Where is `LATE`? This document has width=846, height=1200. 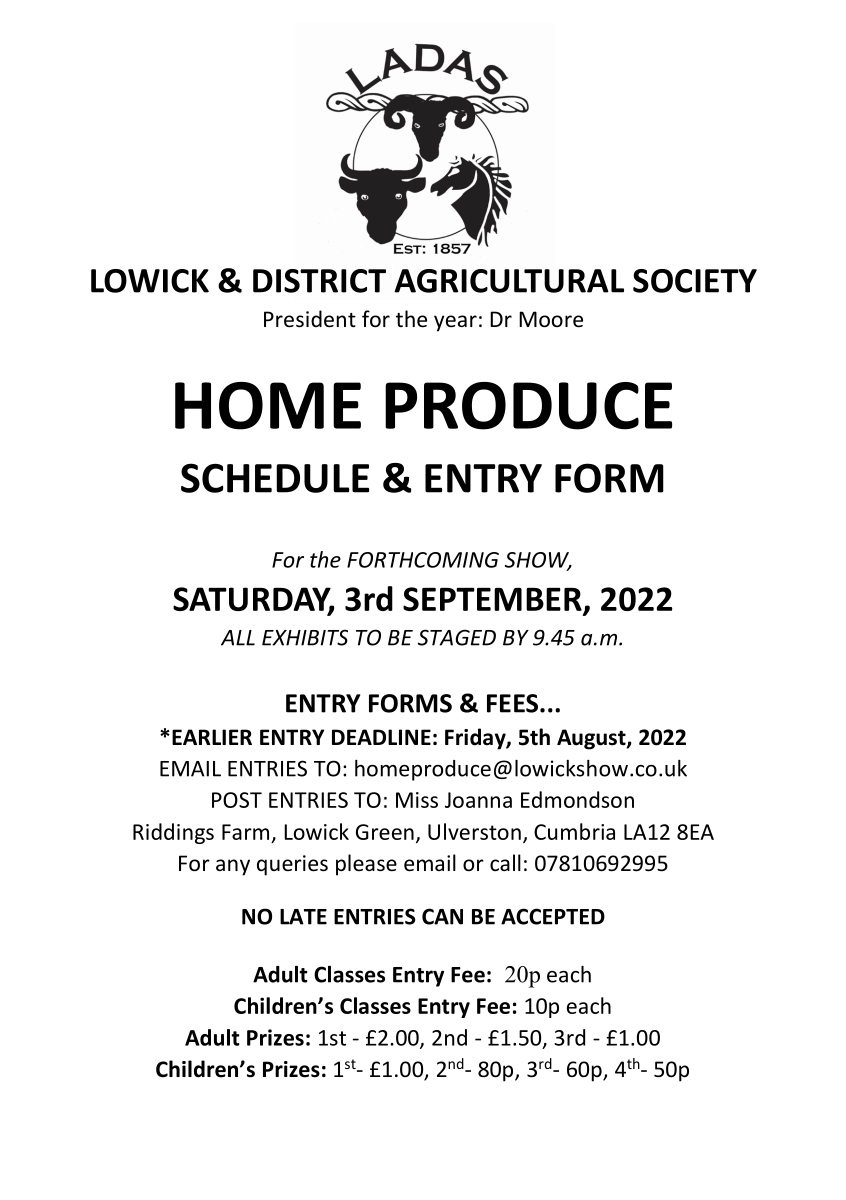
LATE is located at coordinates (303, 917).
